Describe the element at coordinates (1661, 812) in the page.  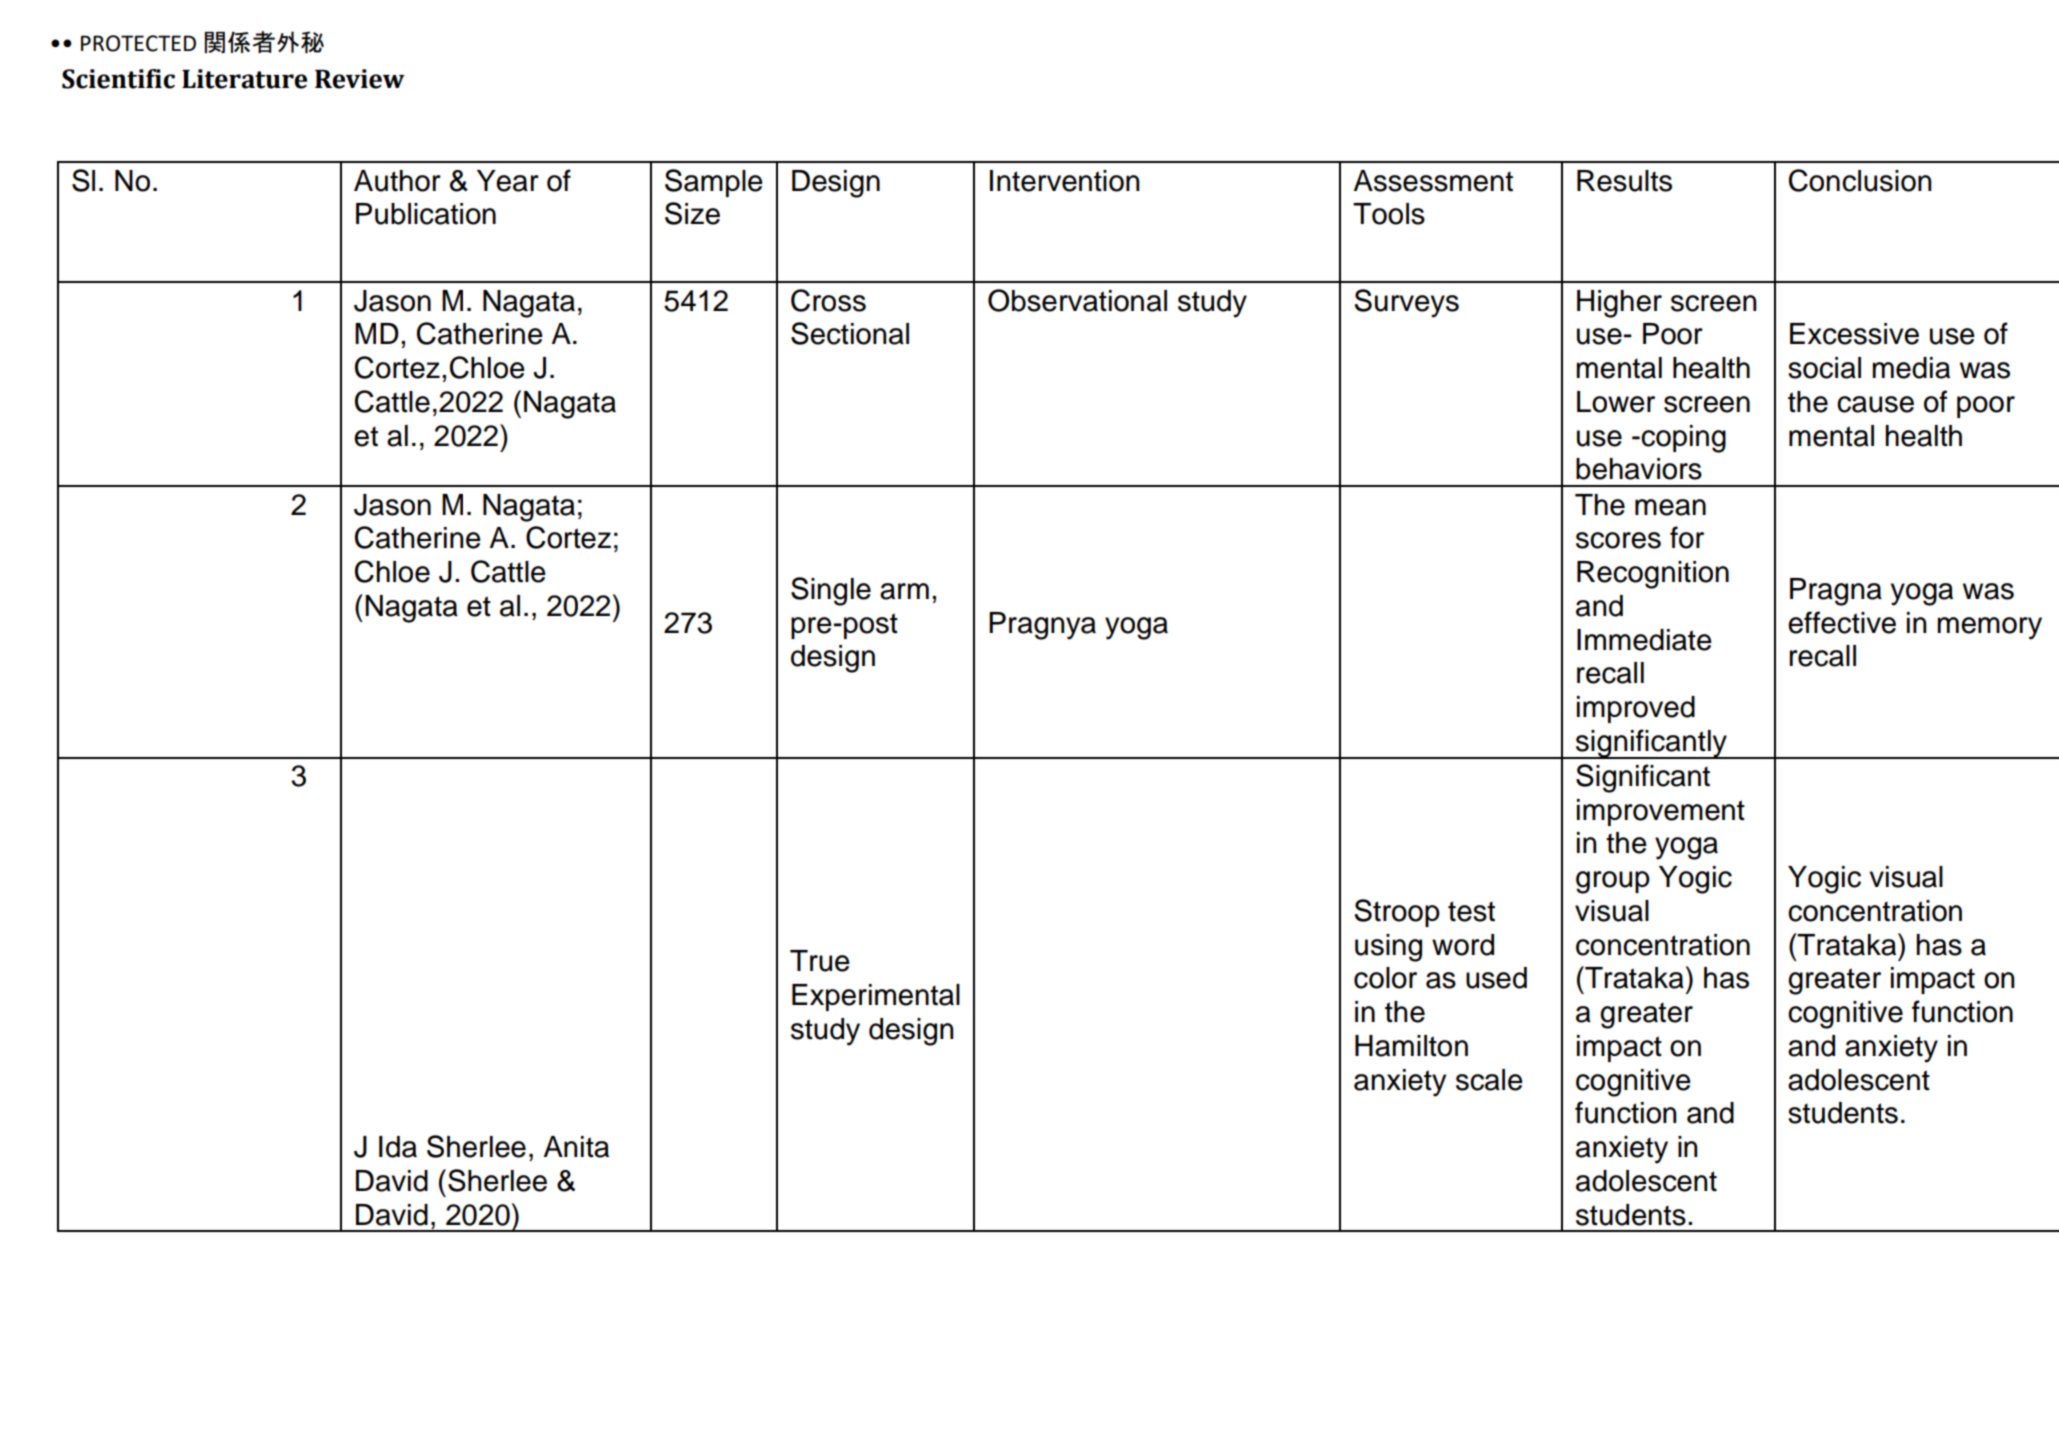
I see `improvement` at that location.
